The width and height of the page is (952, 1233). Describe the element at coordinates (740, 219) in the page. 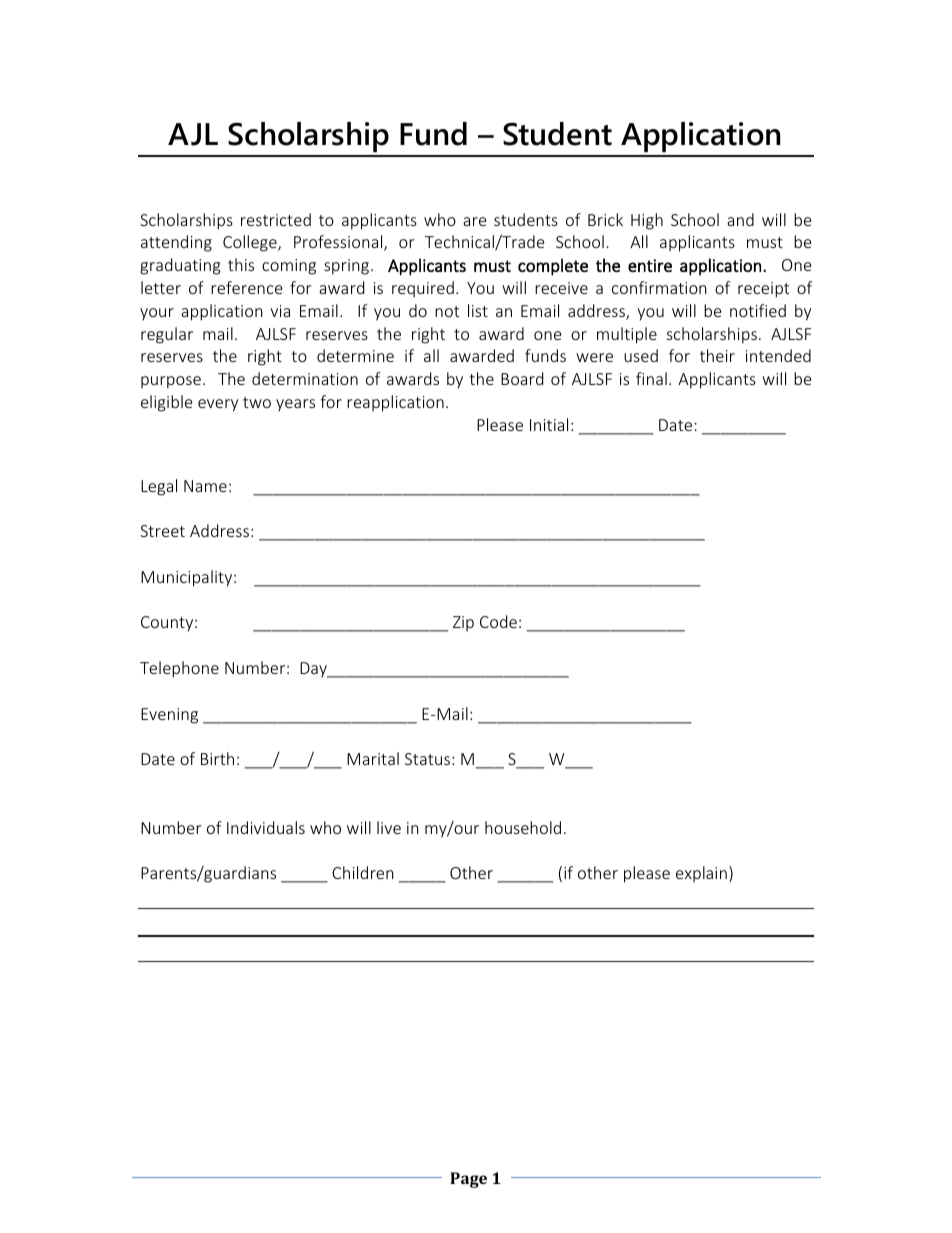

I see `and` at that location.
